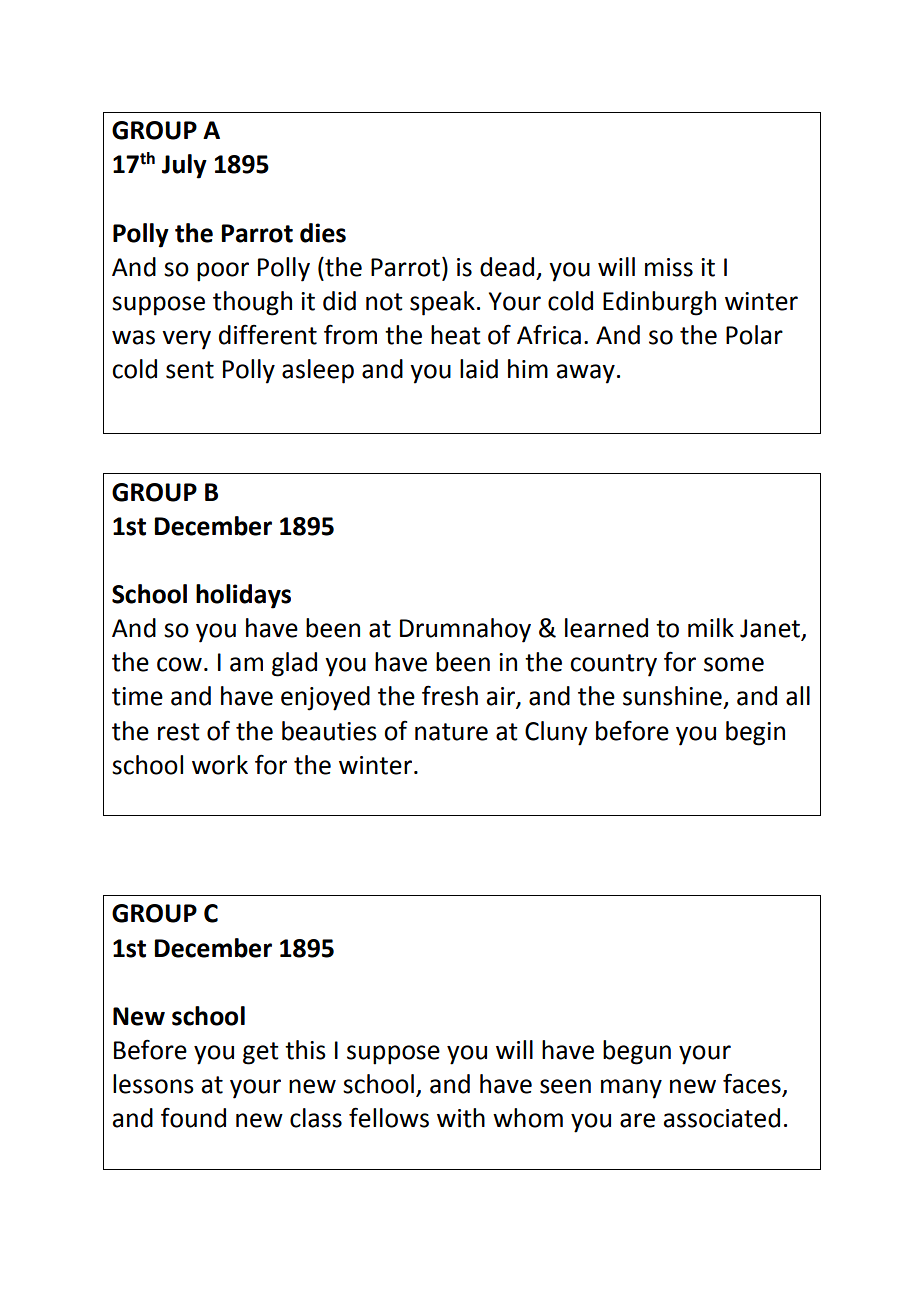 This screenshot has width=924, height=1308. I want to click on July, so click(184, 166).
